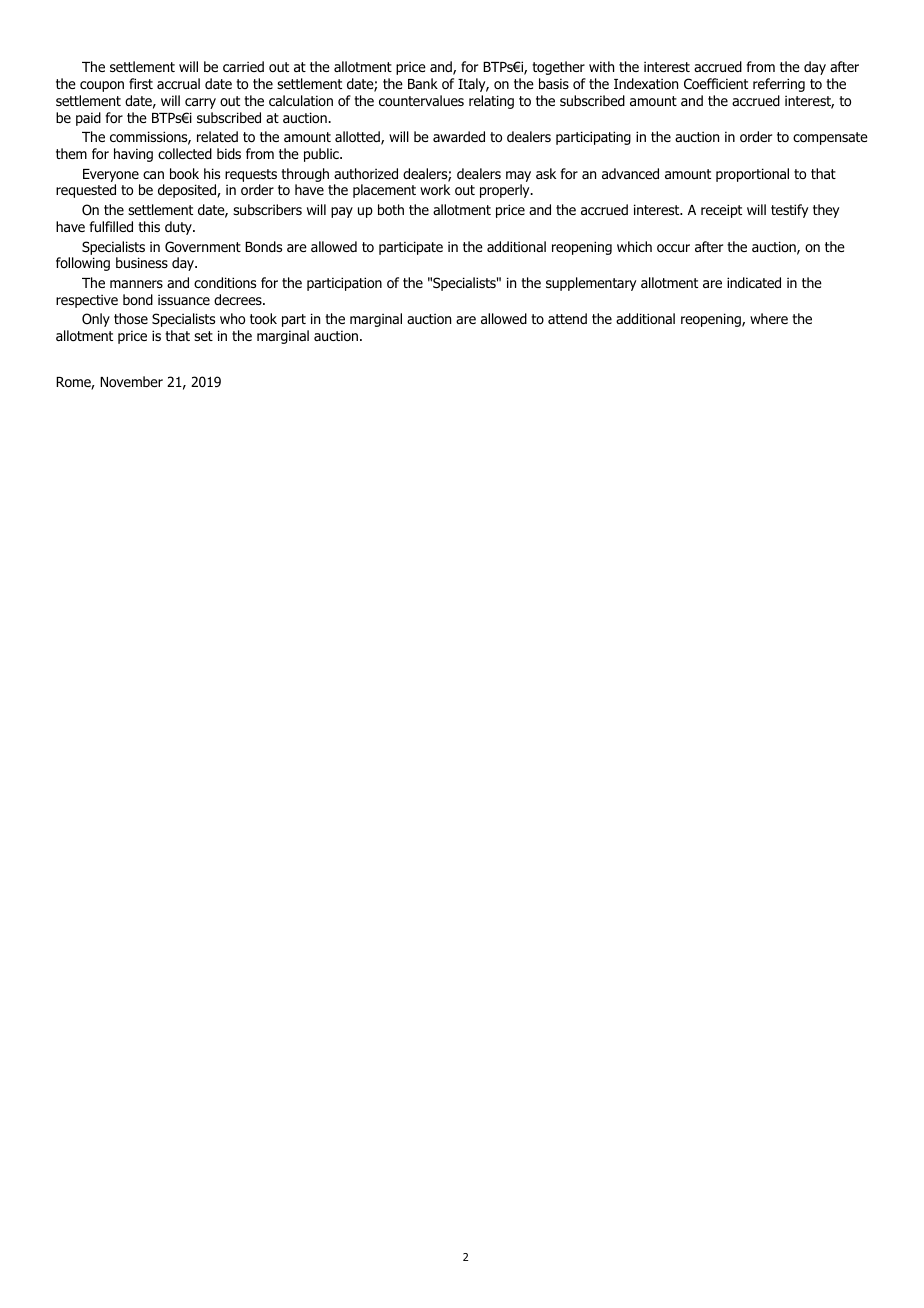 This page has height=1308, width=924. I want to click on Coefficient, so click(716, 84).
